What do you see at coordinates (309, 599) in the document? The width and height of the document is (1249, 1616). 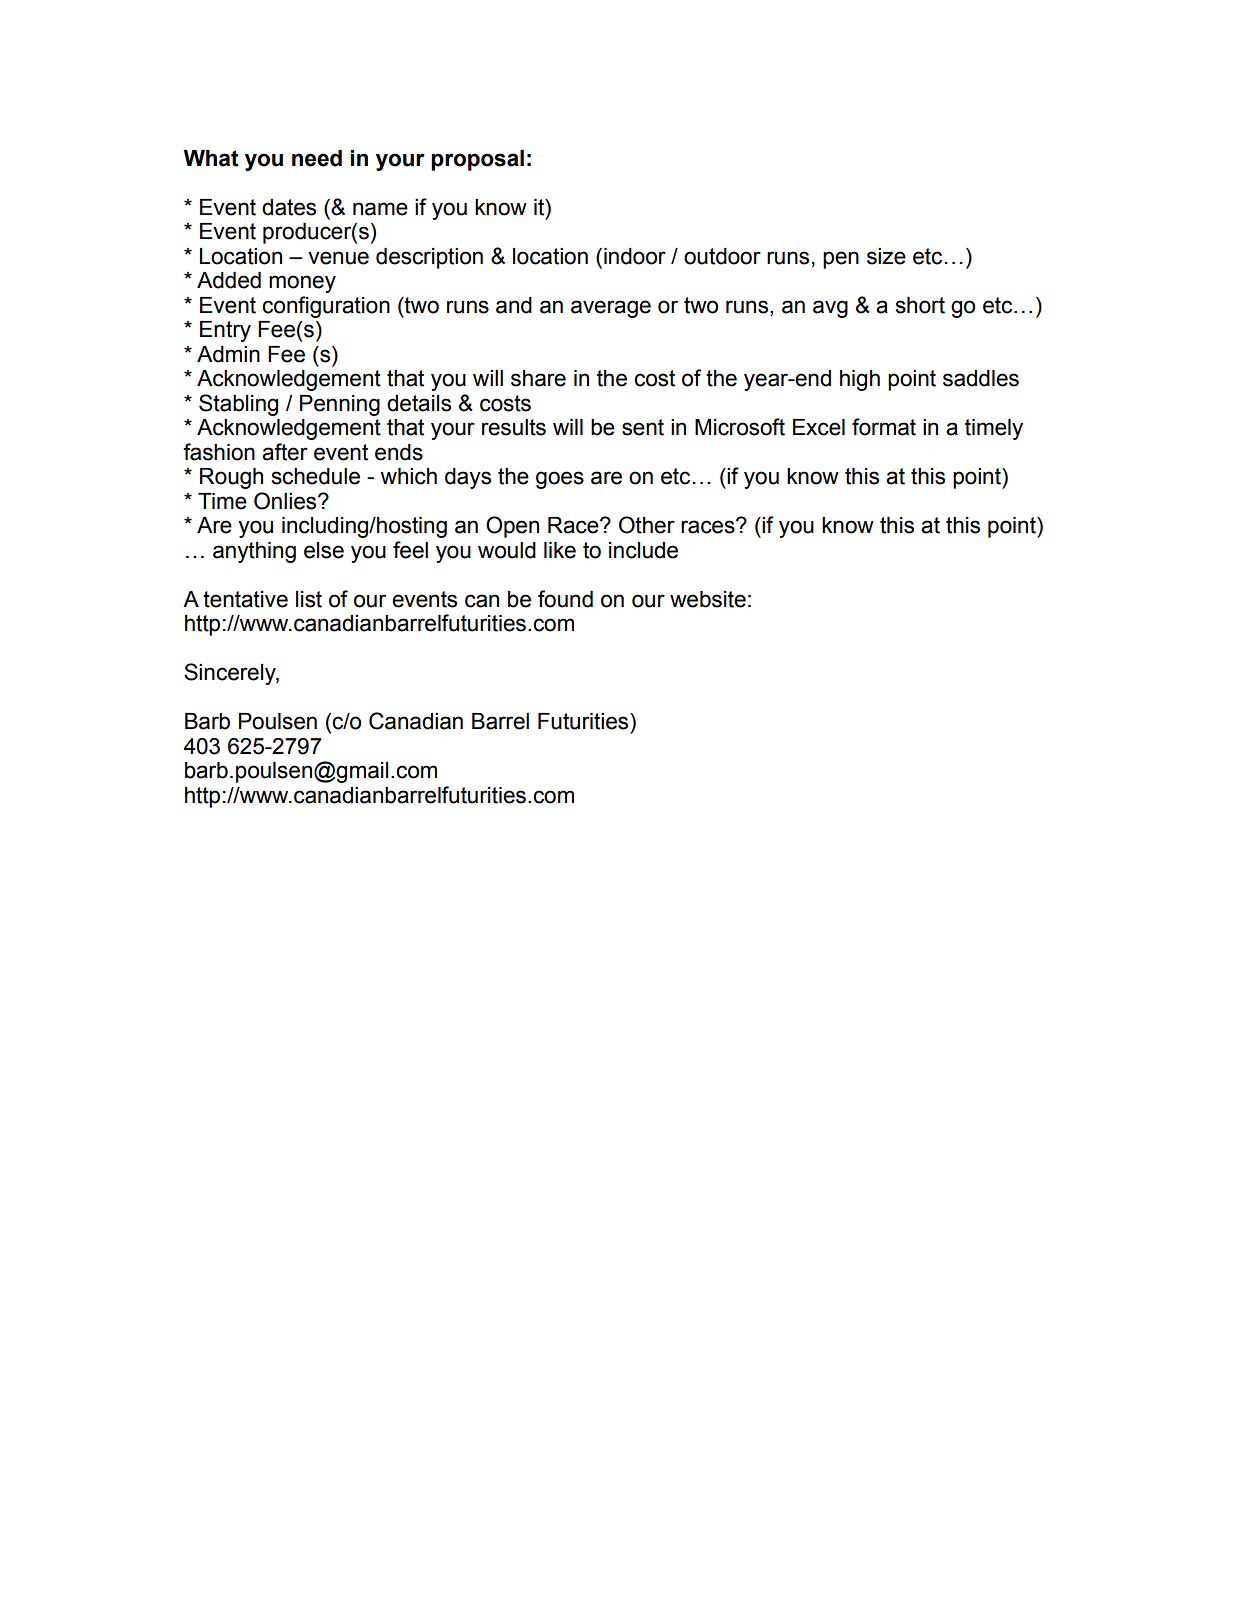 I see `list` at bounding box center [309, 599].
